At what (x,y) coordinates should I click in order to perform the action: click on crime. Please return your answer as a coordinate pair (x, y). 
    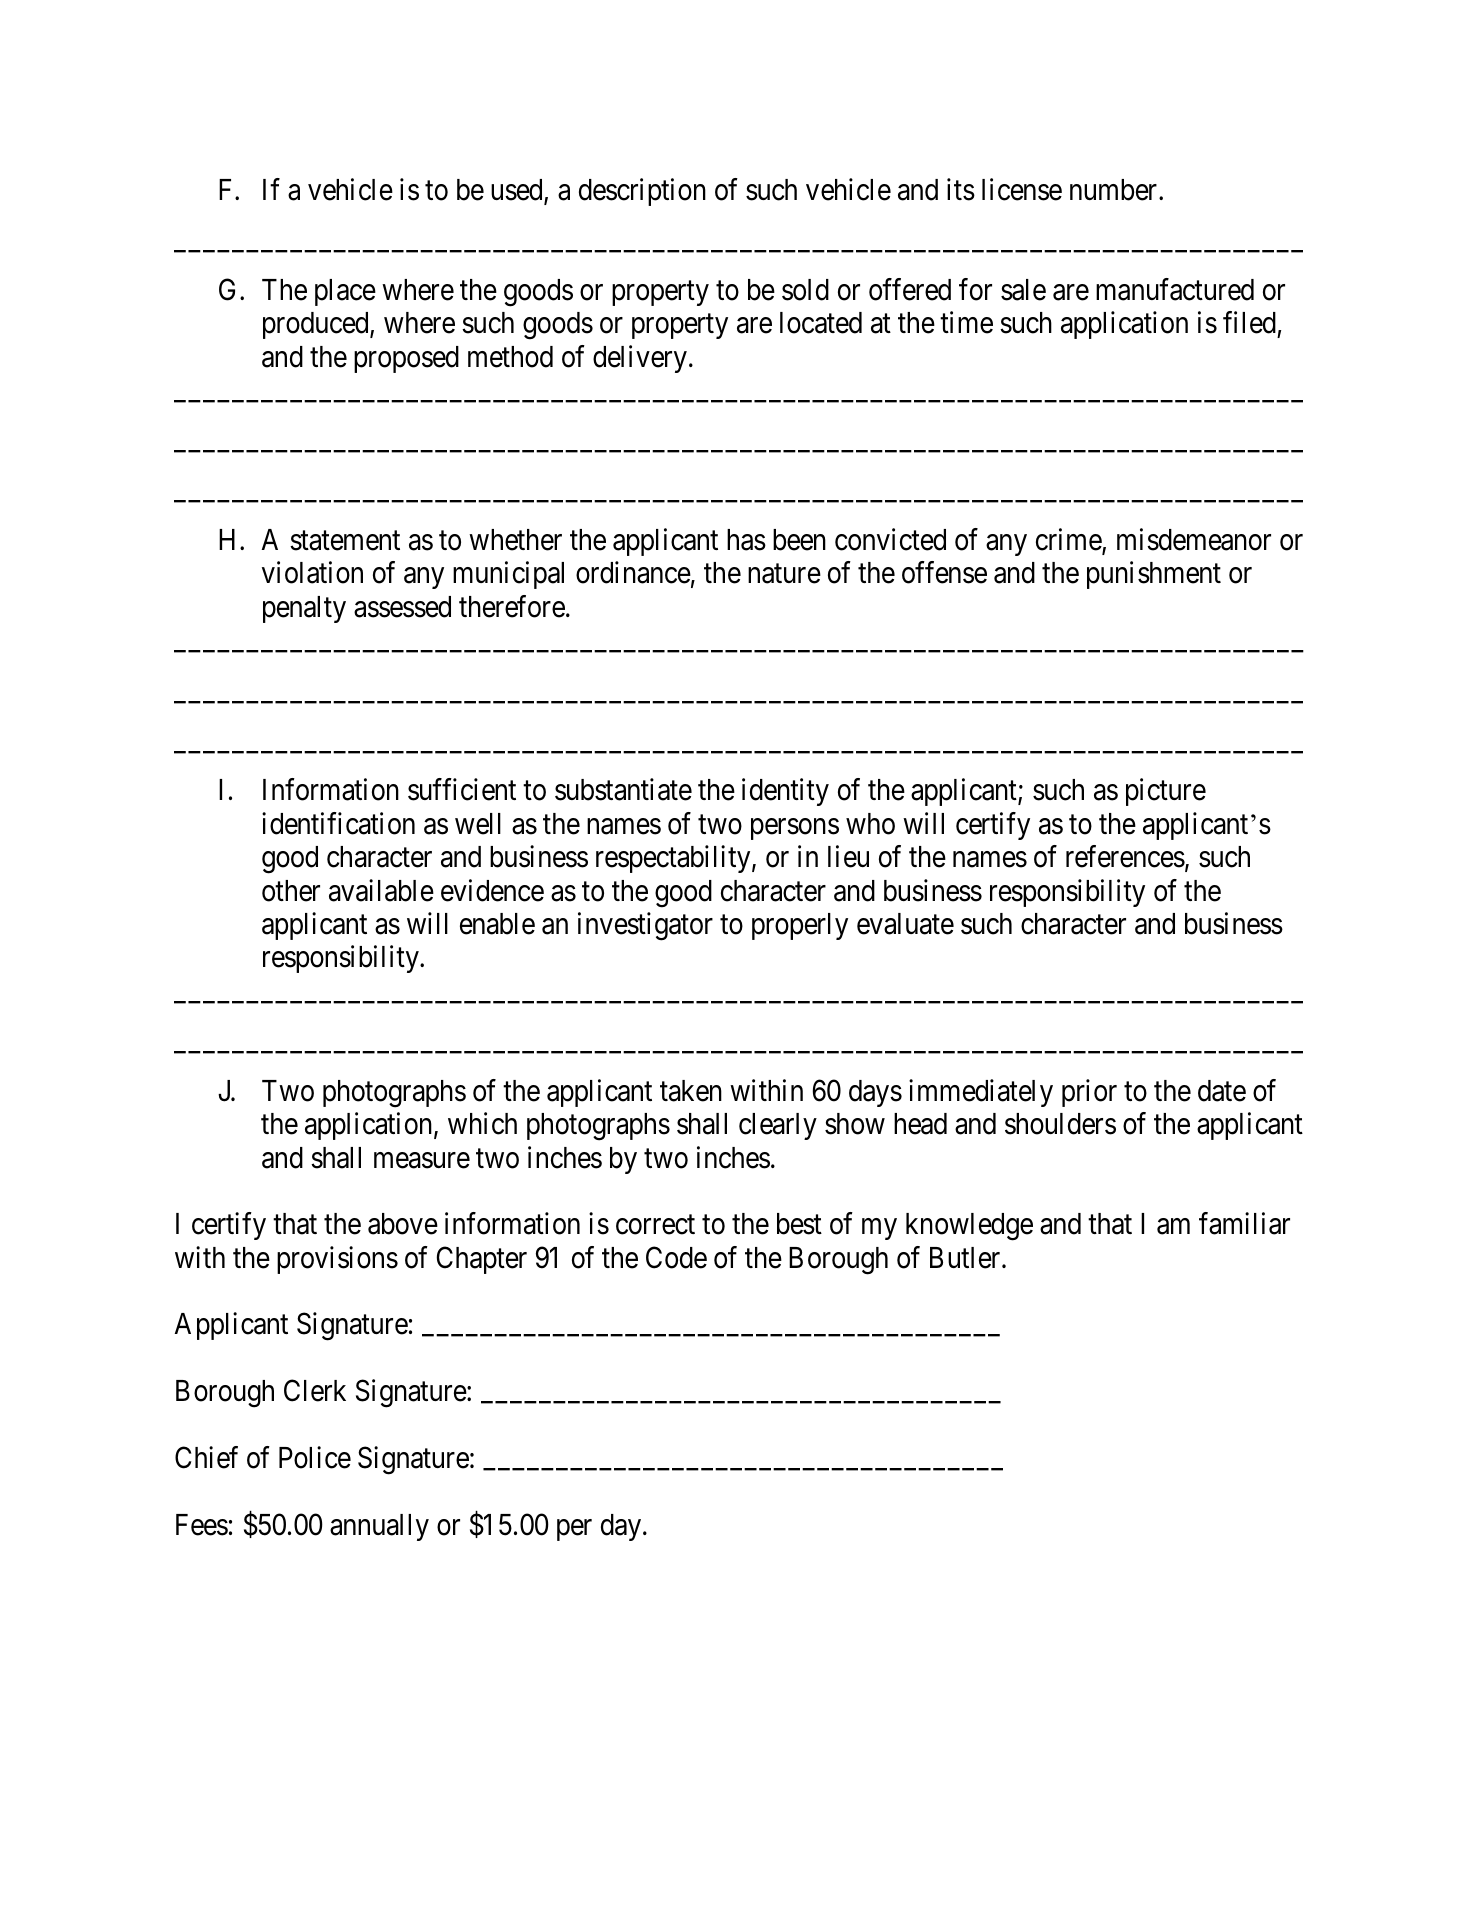
    Looking at the image, I should click on (1069, 540).
